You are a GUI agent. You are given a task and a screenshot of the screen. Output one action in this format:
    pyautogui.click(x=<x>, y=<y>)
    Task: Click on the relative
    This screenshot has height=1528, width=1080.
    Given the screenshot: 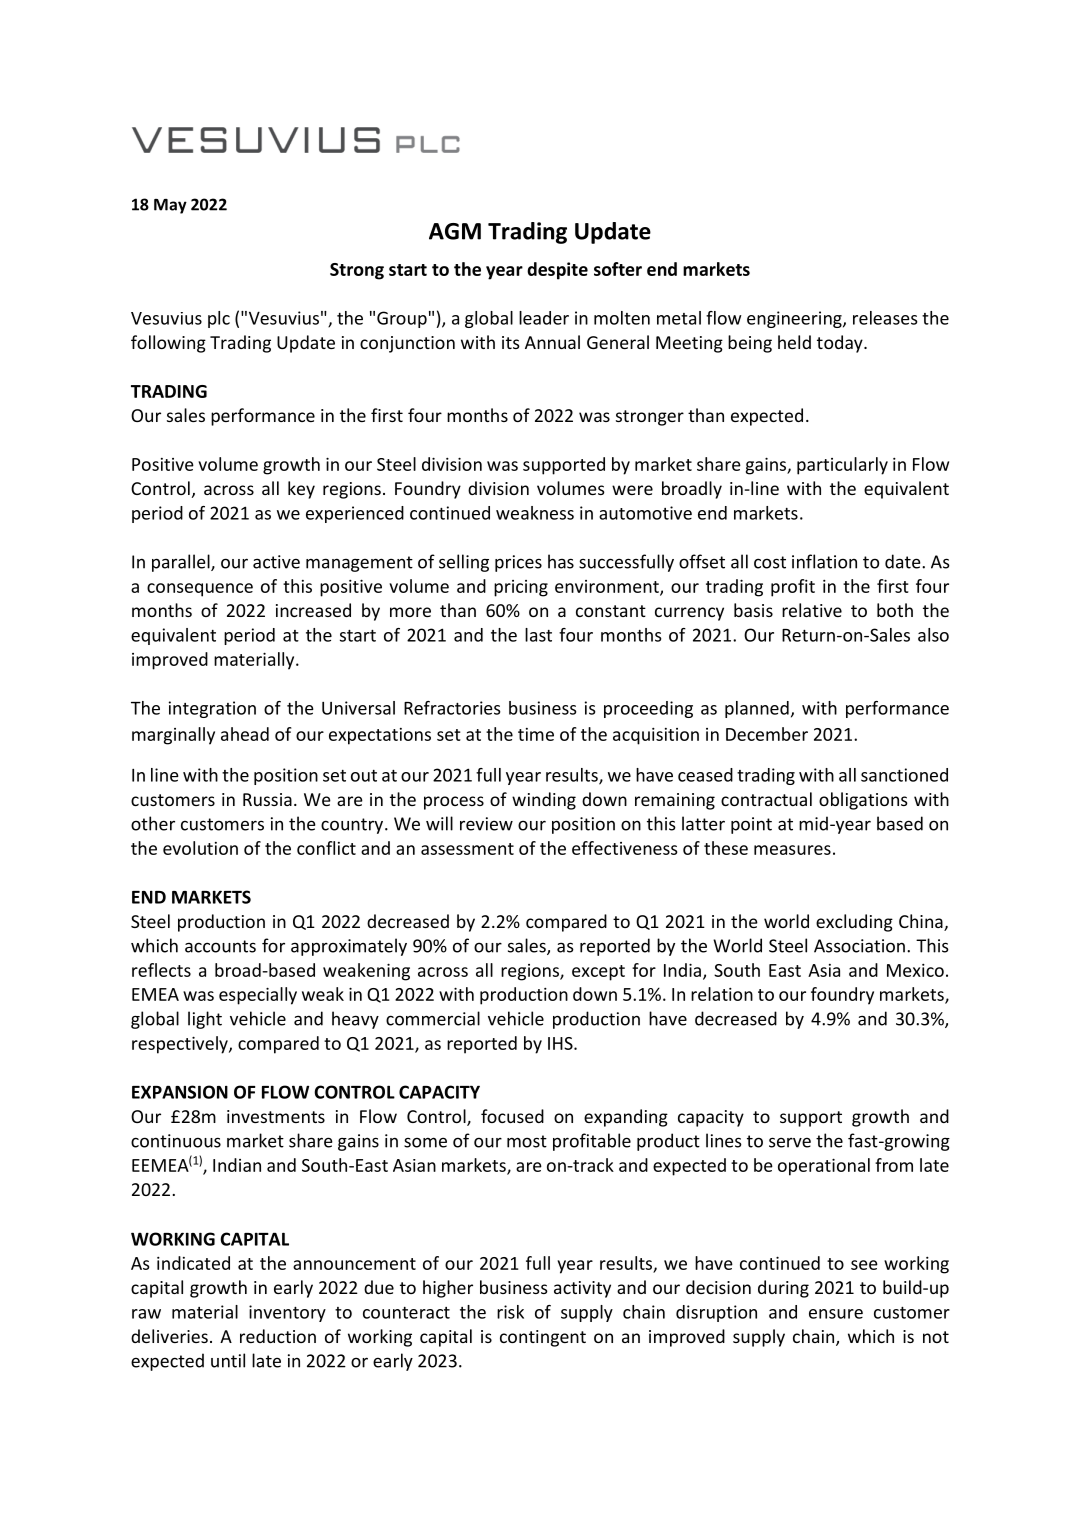 What is the action you would take?
    pyautogui.click(x=812, y=610)
